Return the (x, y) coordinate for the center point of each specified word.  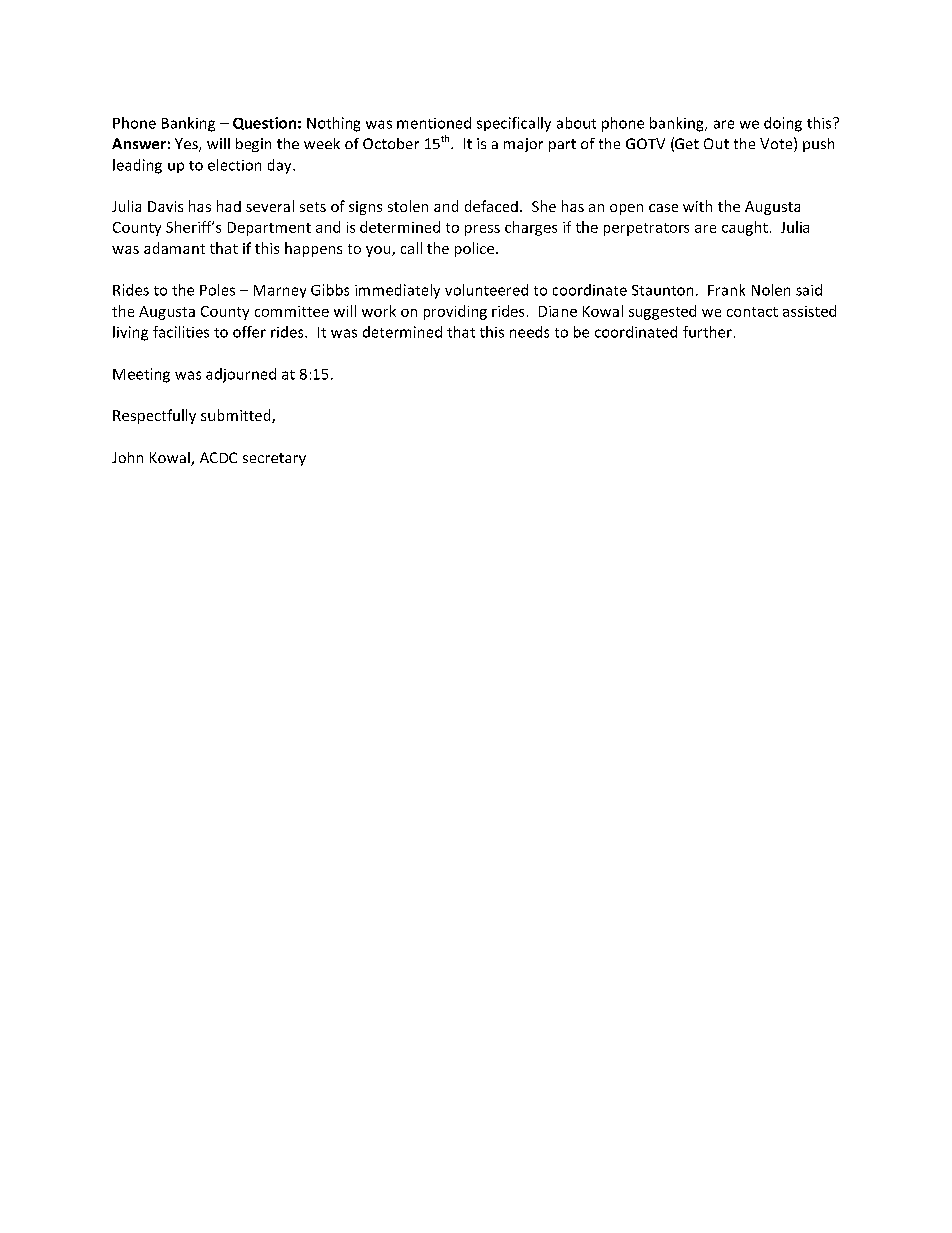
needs (529, 332)
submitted (237, 416)
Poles (217, 290)
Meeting (141, 375)
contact (752, 312)
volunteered (486, 290)
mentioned (434, 123)
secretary (274, 459)
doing (783, 124)
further (707, 332)
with (697, 206)
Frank (726, 290)
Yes (187, 145)
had (229, 206)
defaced (491, 206)
